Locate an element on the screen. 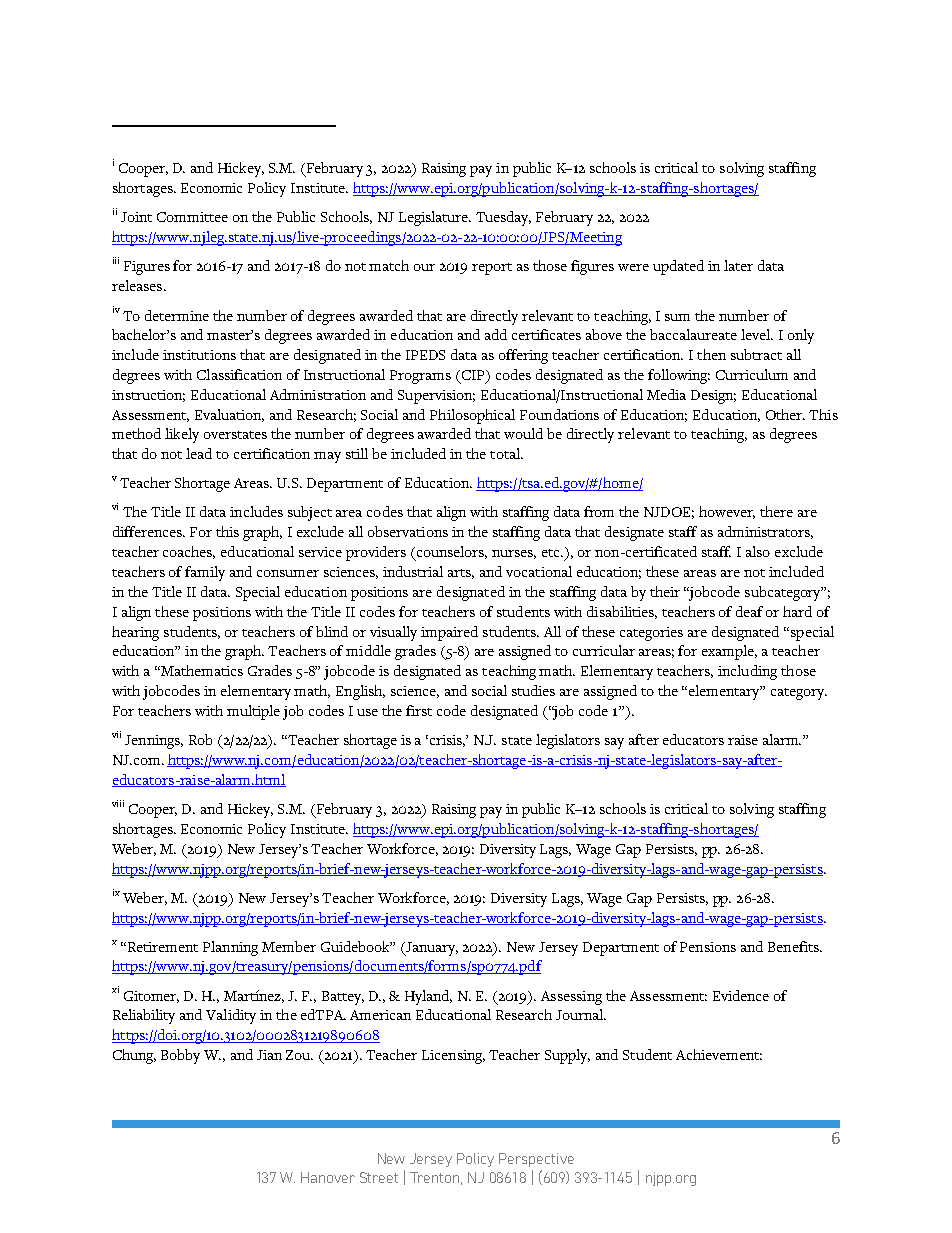  Rob is located at coordinates (200, 739).
